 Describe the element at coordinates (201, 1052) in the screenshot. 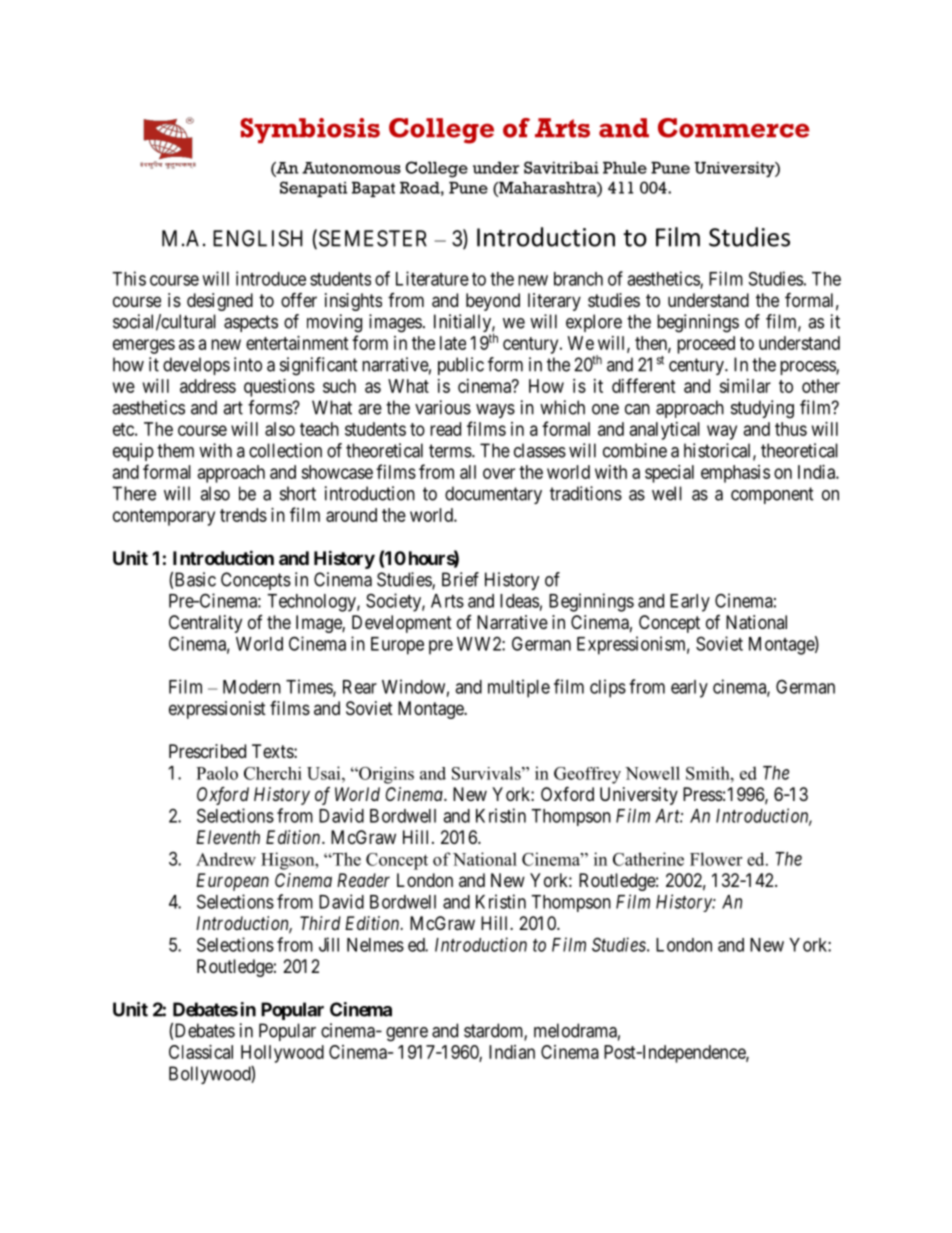

I see `Classical` at that location.
